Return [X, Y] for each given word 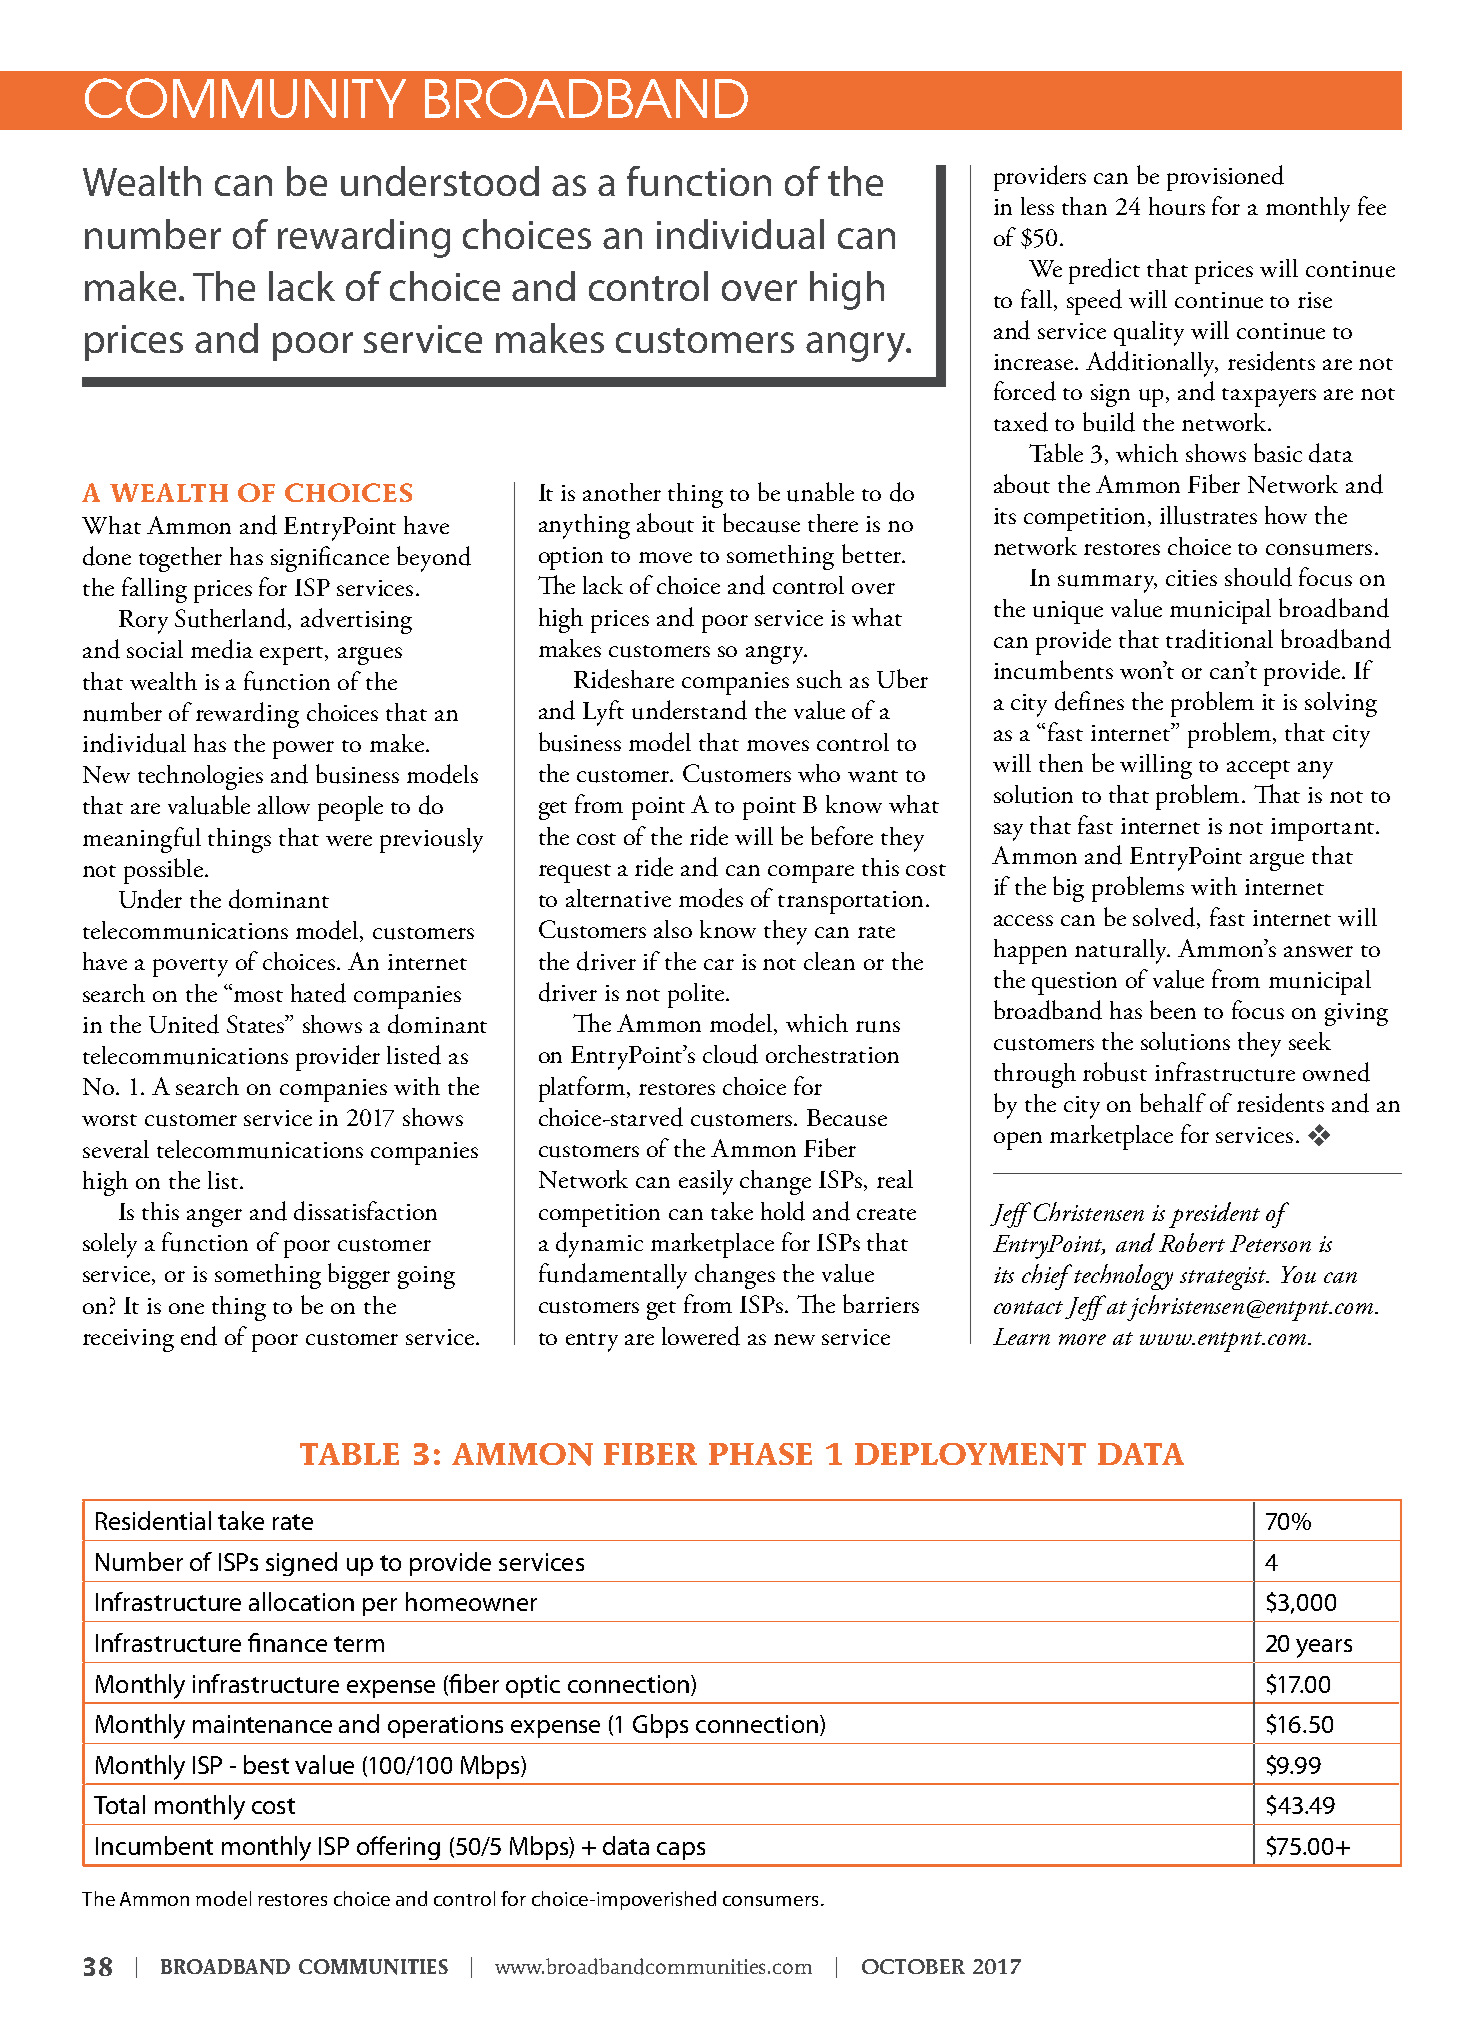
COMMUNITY [245, 98]
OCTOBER [913, 1966]
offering [398, 1848]
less [1037, 206]
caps [681, 1851]
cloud [730, 1054]
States [257, 1024]
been [1173, 1009]
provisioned [1225, 178]
